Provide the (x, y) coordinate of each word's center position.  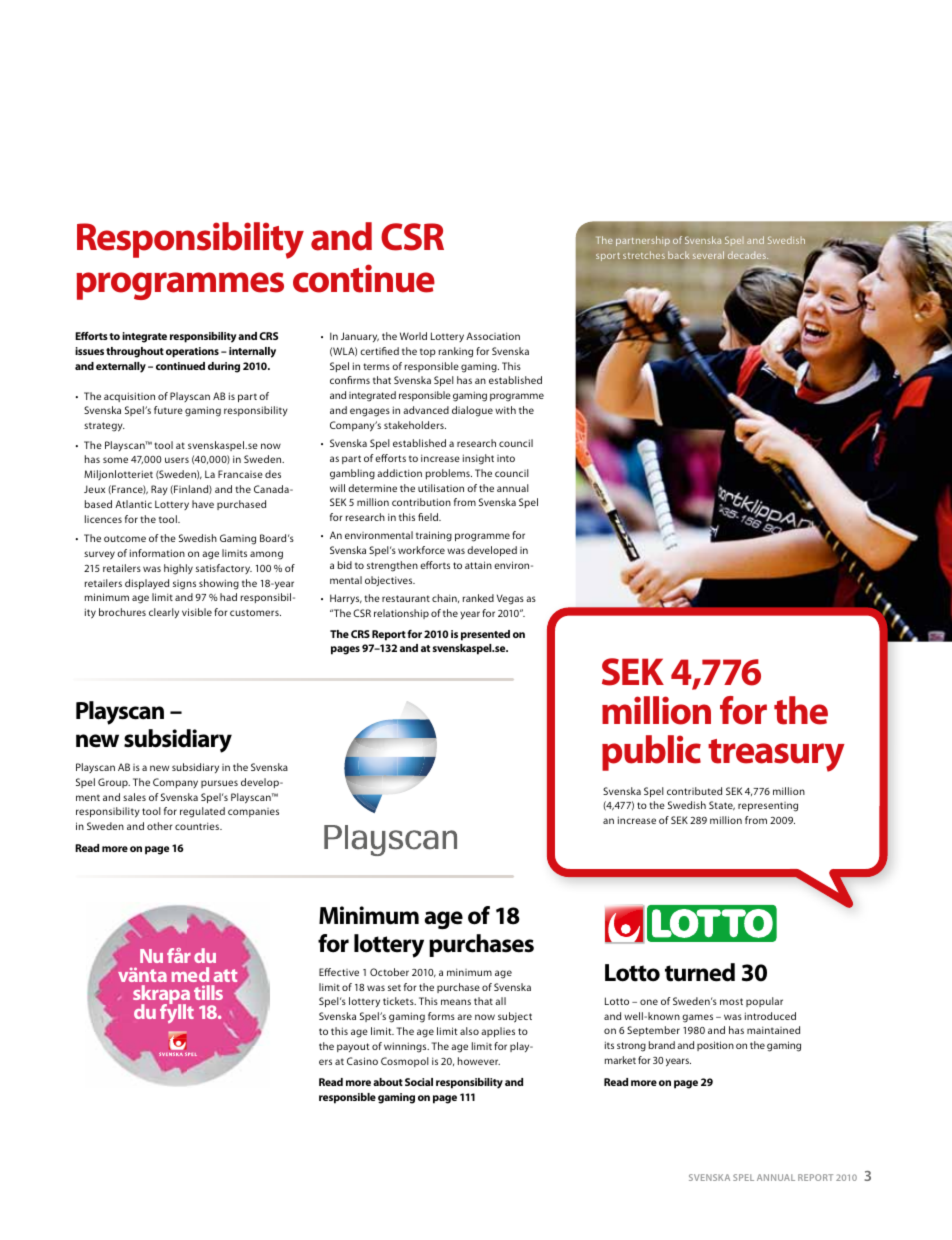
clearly (164, 613)
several (708, 255)
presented (485, 635)
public (651, 753)
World (413, 336)
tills (208, 992)
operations (192, 352)
